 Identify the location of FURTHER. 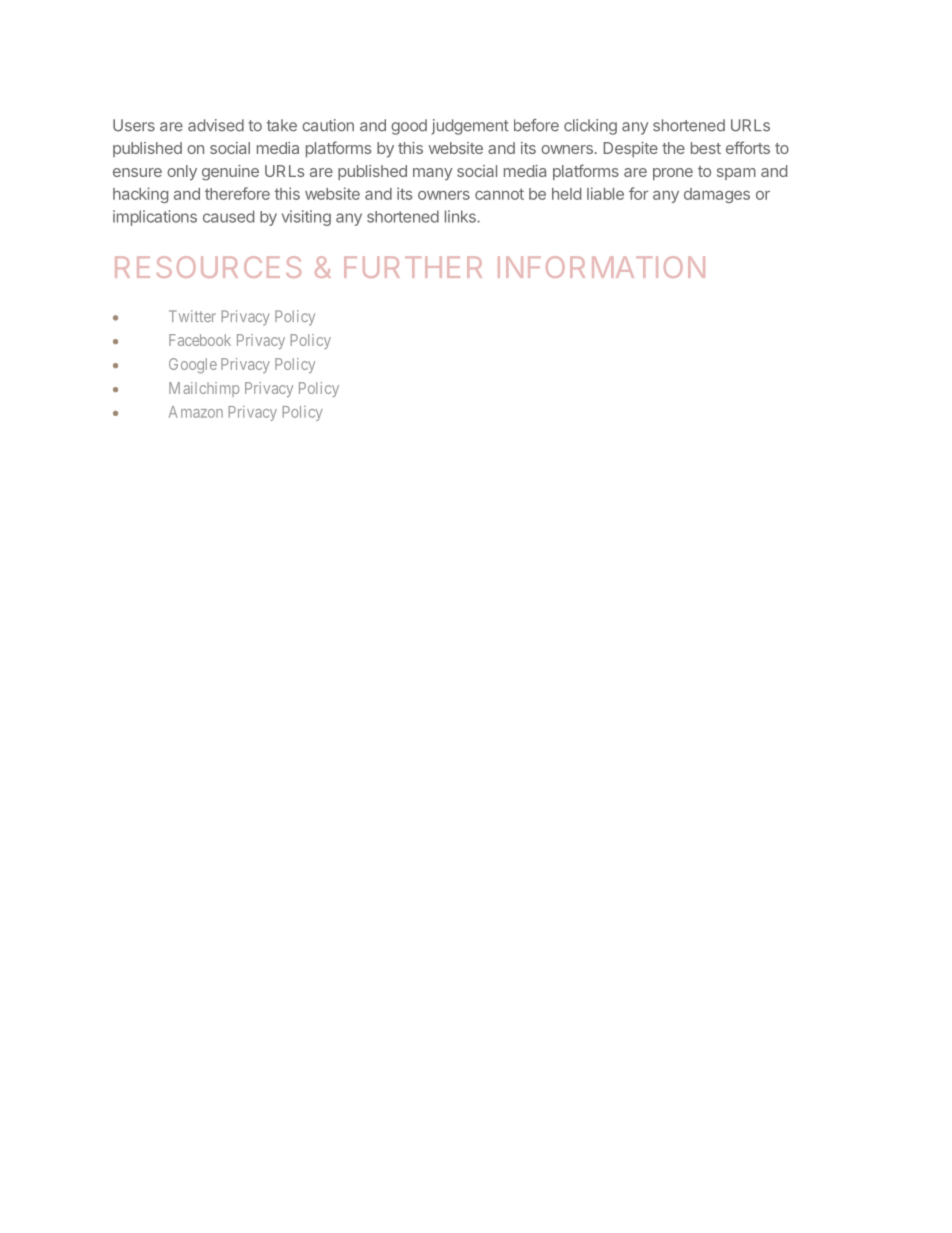
(413, 267).
